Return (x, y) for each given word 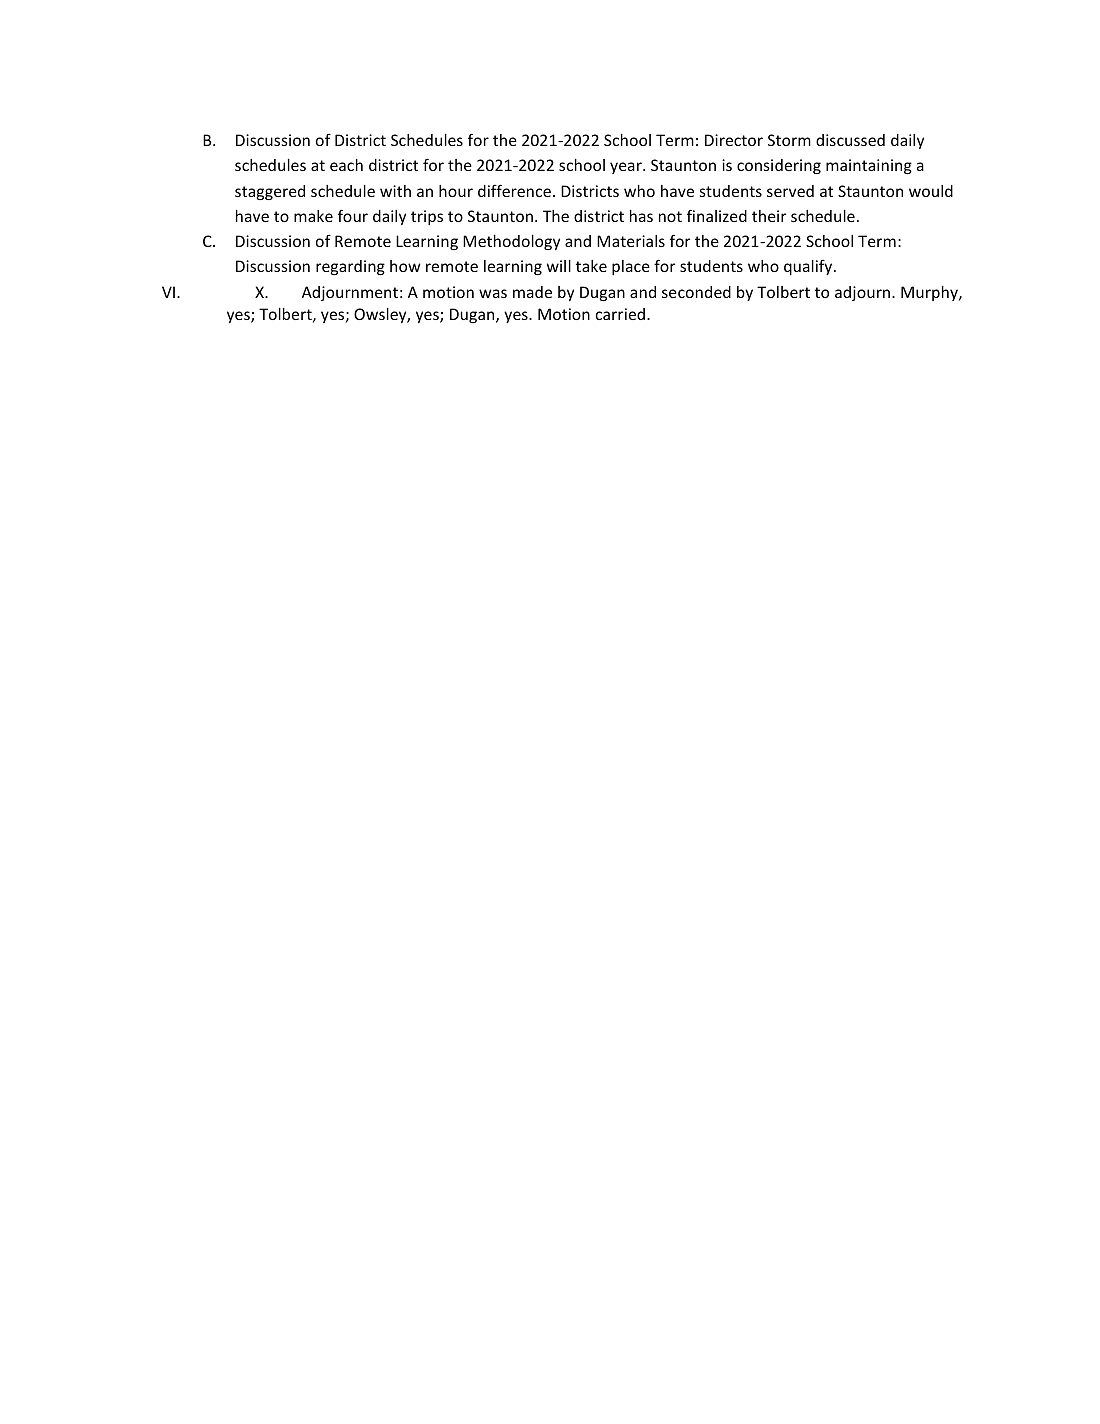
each (346, 165)
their (769, 216)
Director (734, 140)
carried (620, 314)
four (353, 215)
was (493, 293)
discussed (850, 140)
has (641, 216)
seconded (696, 292)
